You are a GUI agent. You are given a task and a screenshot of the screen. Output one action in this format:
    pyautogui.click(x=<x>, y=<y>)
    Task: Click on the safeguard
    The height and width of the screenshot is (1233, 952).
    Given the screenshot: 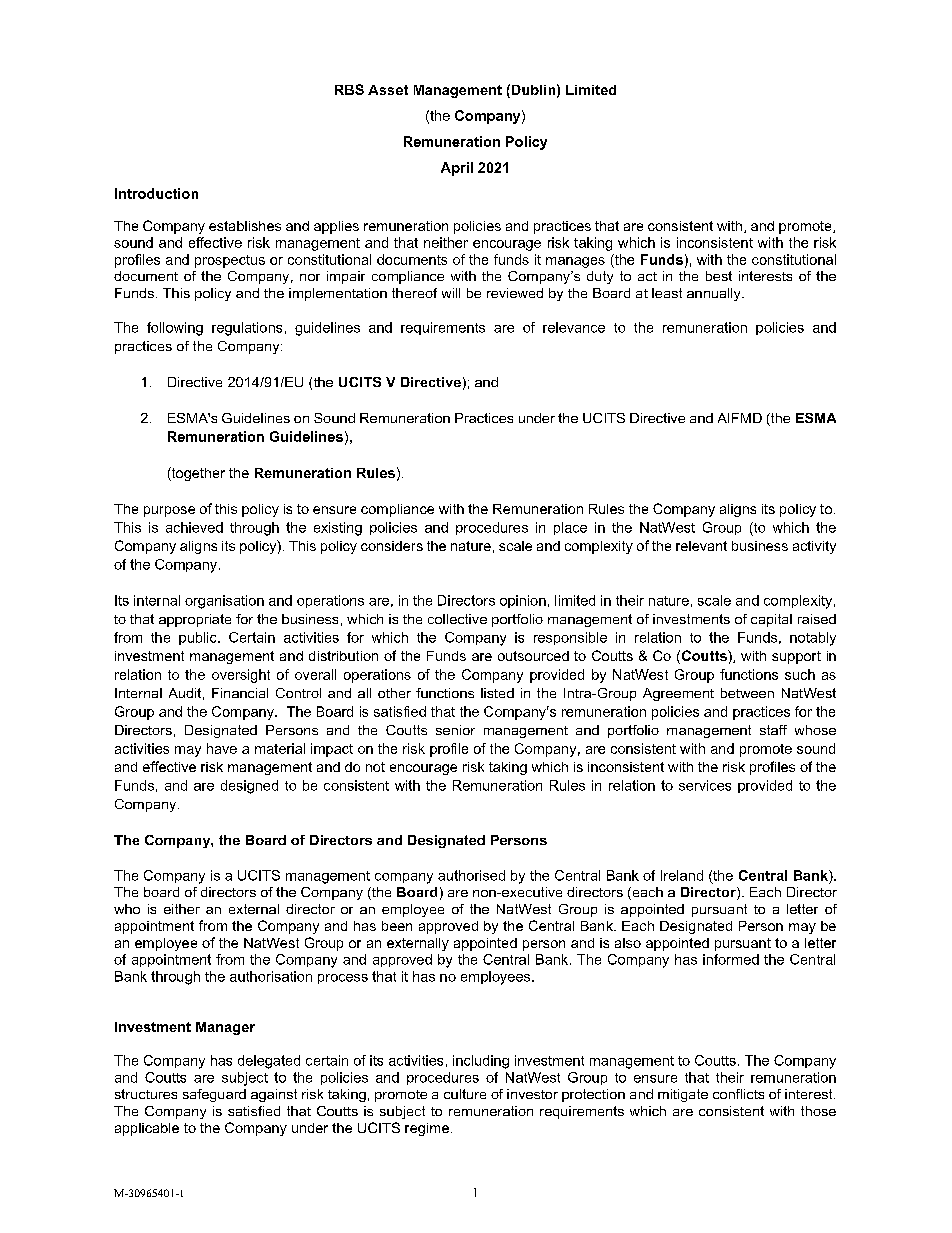 What is the action you would take?
    pyautogui.click(x=214, y=1095)
